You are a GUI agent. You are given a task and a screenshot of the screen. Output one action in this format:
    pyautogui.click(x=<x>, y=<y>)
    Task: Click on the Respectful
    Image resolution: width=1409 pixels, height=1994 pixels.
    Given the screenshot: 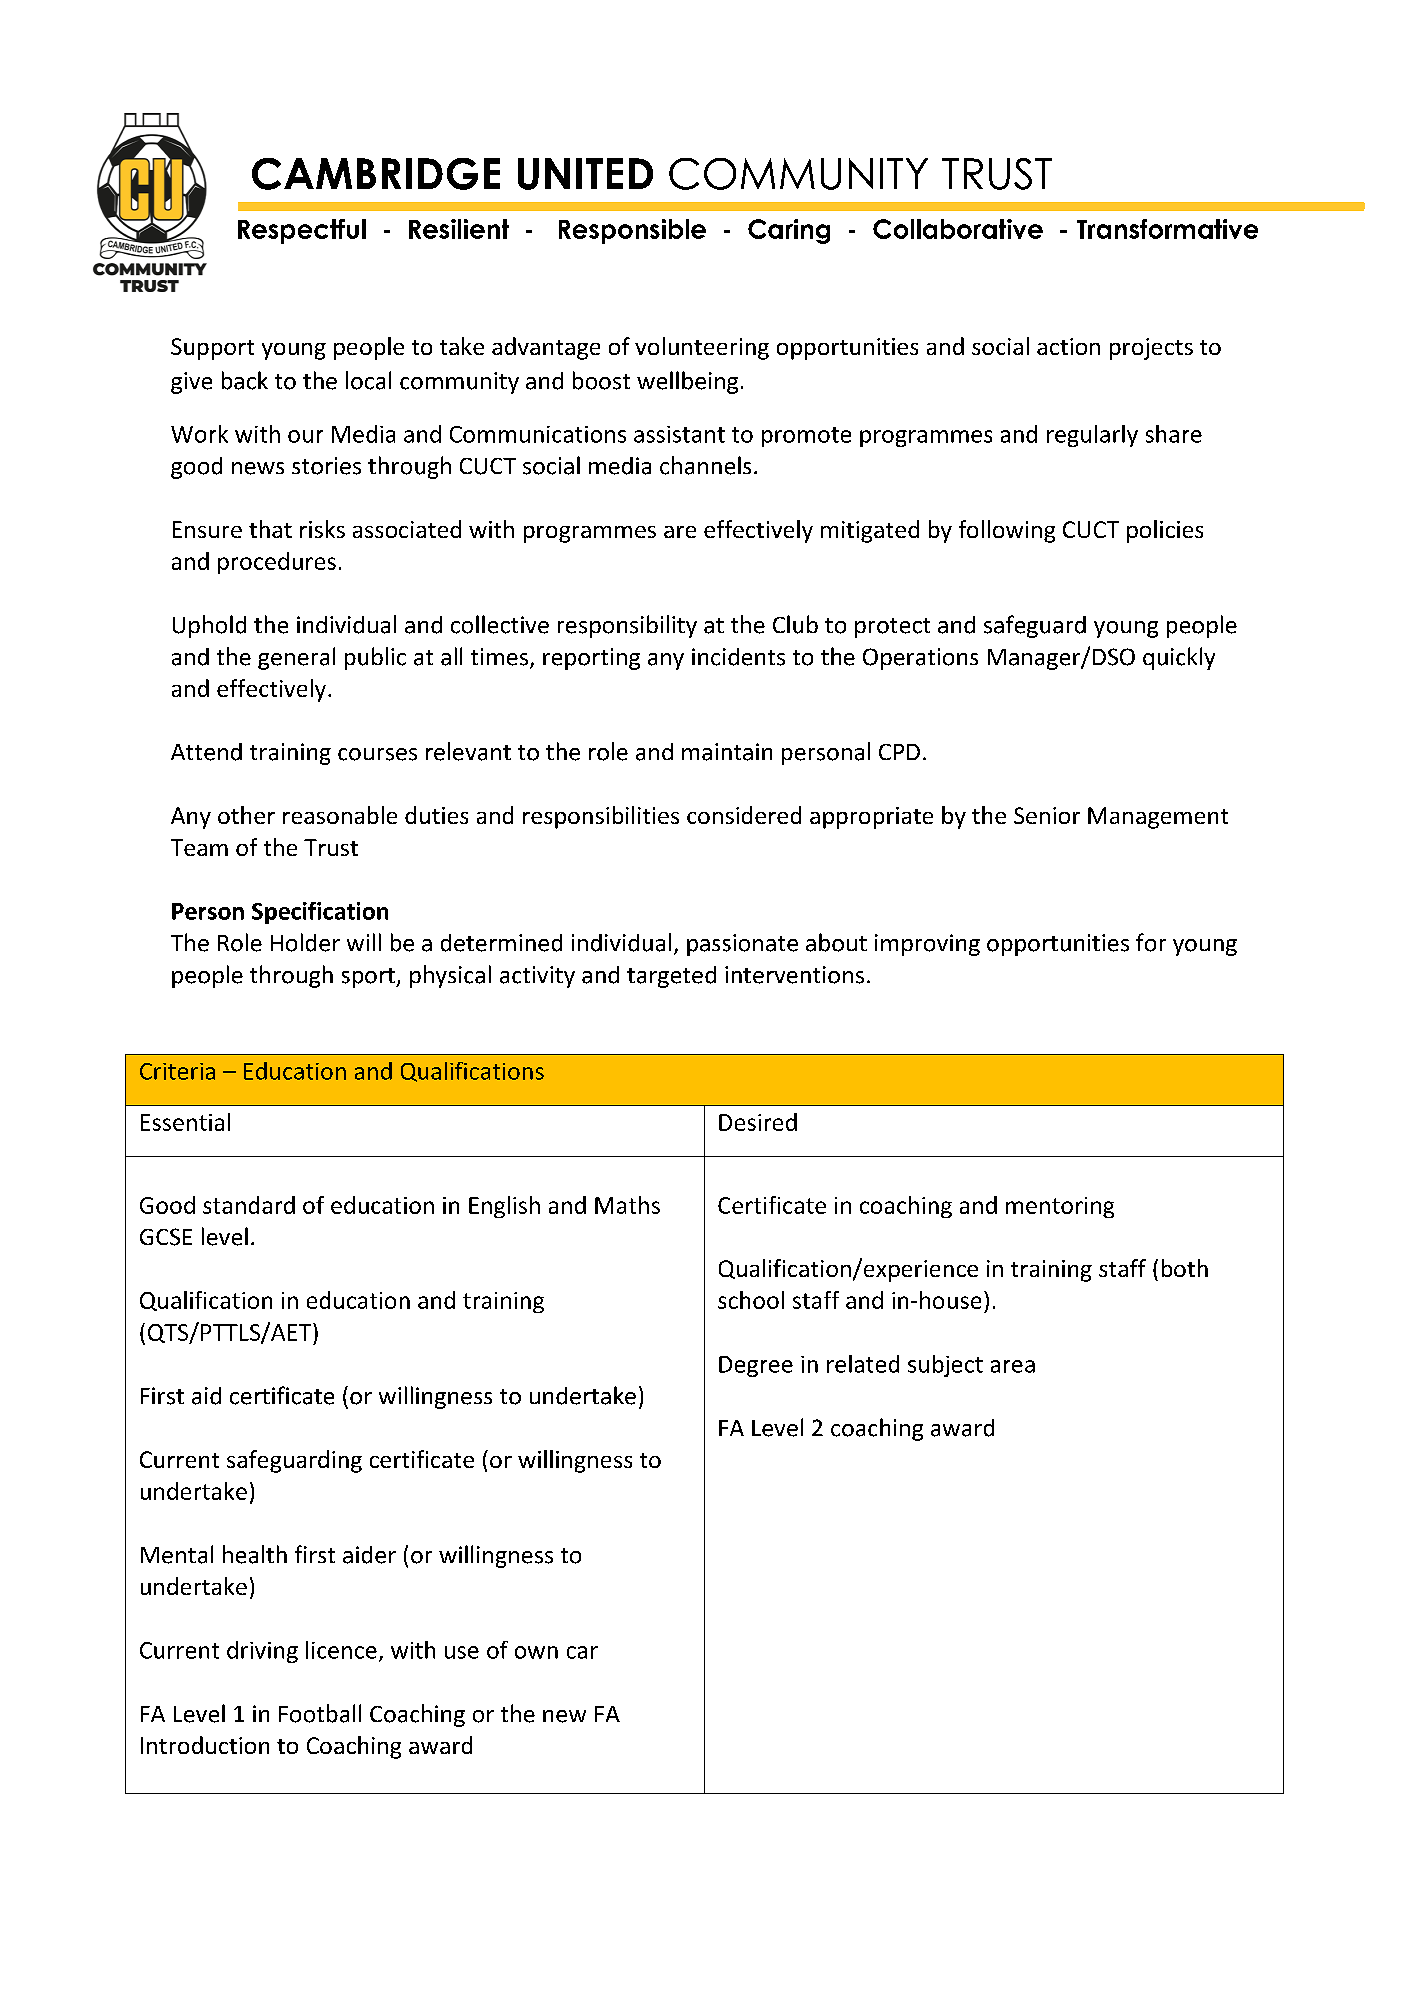 What is the action you would take?
    pyautogui.click(x=302, y=231)
